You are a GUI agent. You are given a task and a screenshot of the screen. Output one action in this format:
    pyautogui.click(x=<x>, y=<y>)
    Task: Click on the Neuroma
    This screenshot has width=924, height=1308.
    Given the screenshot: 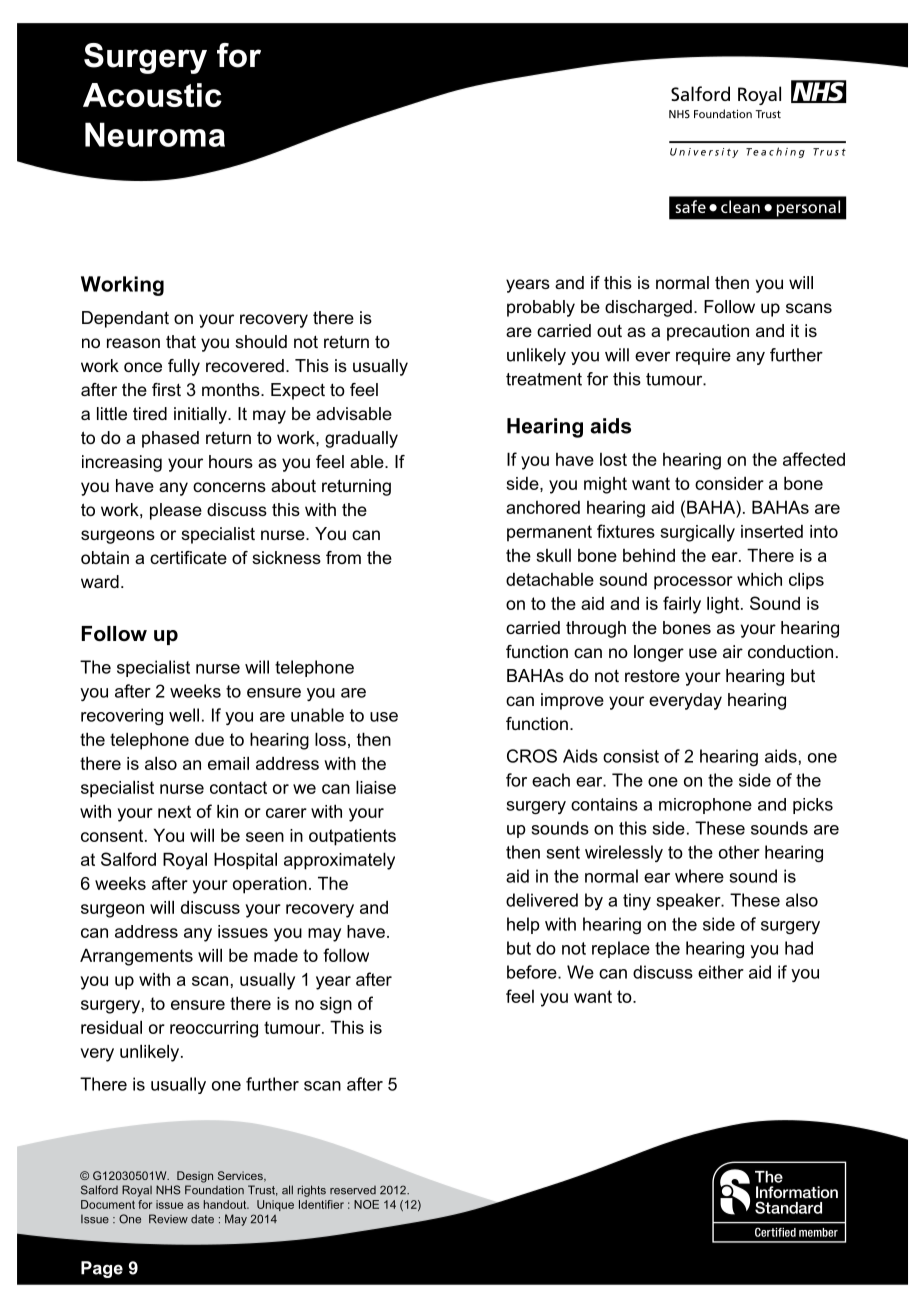 What is the action you would take?
    pyautogui.click(x=155, y=134)
